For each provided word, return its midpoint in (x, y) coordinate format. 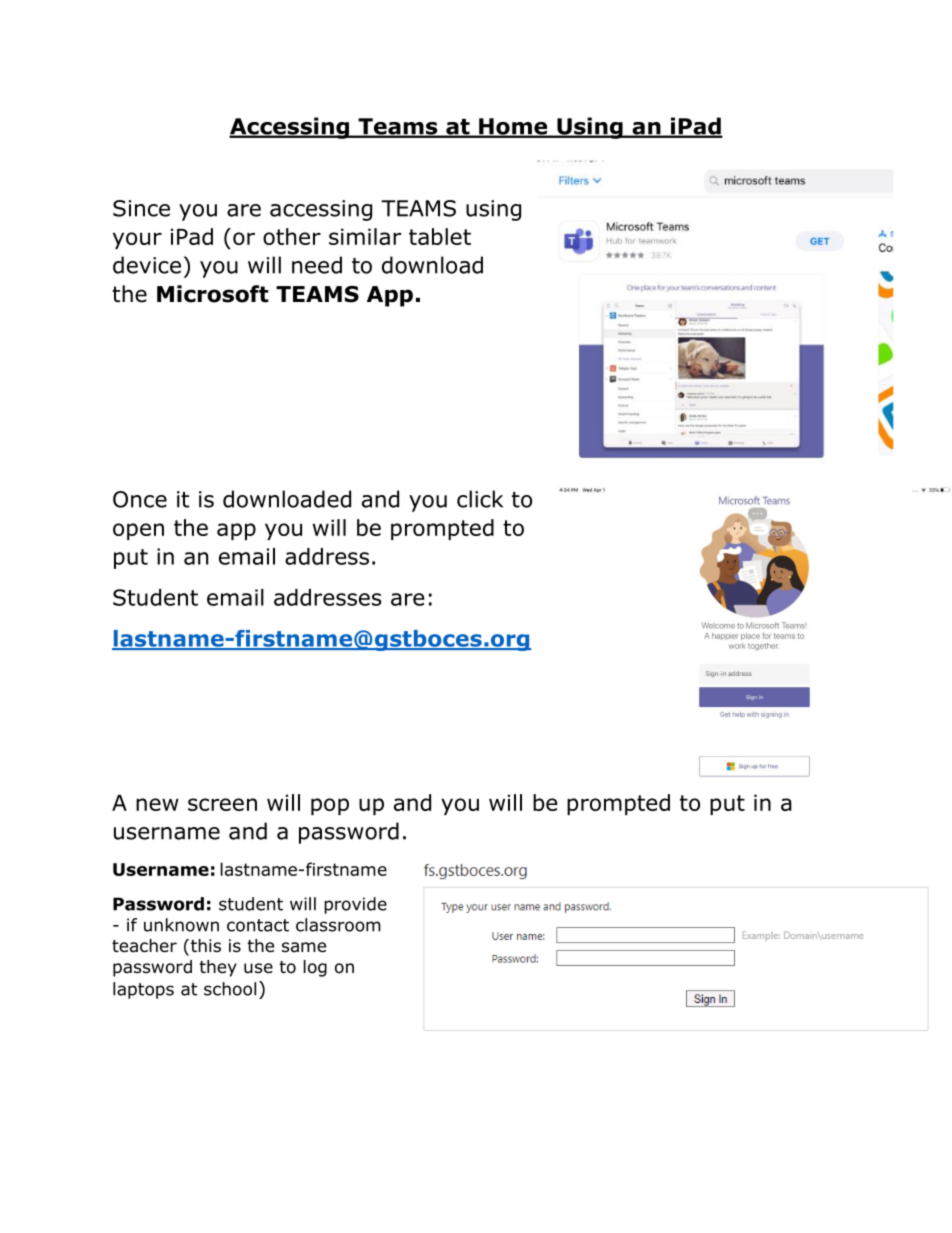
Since (141, 208)
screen (222, 804)
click (480, 499)
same (304, 947)
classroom (338, 925)
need (317, 265)
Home (513, 127)
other (292, 236)
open (138, 531)
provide (355, 905)
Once (140, 499)
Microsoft (213, 294)
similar (365, 236)
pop (330, 806)
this (204, 947)
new (157, 804)
